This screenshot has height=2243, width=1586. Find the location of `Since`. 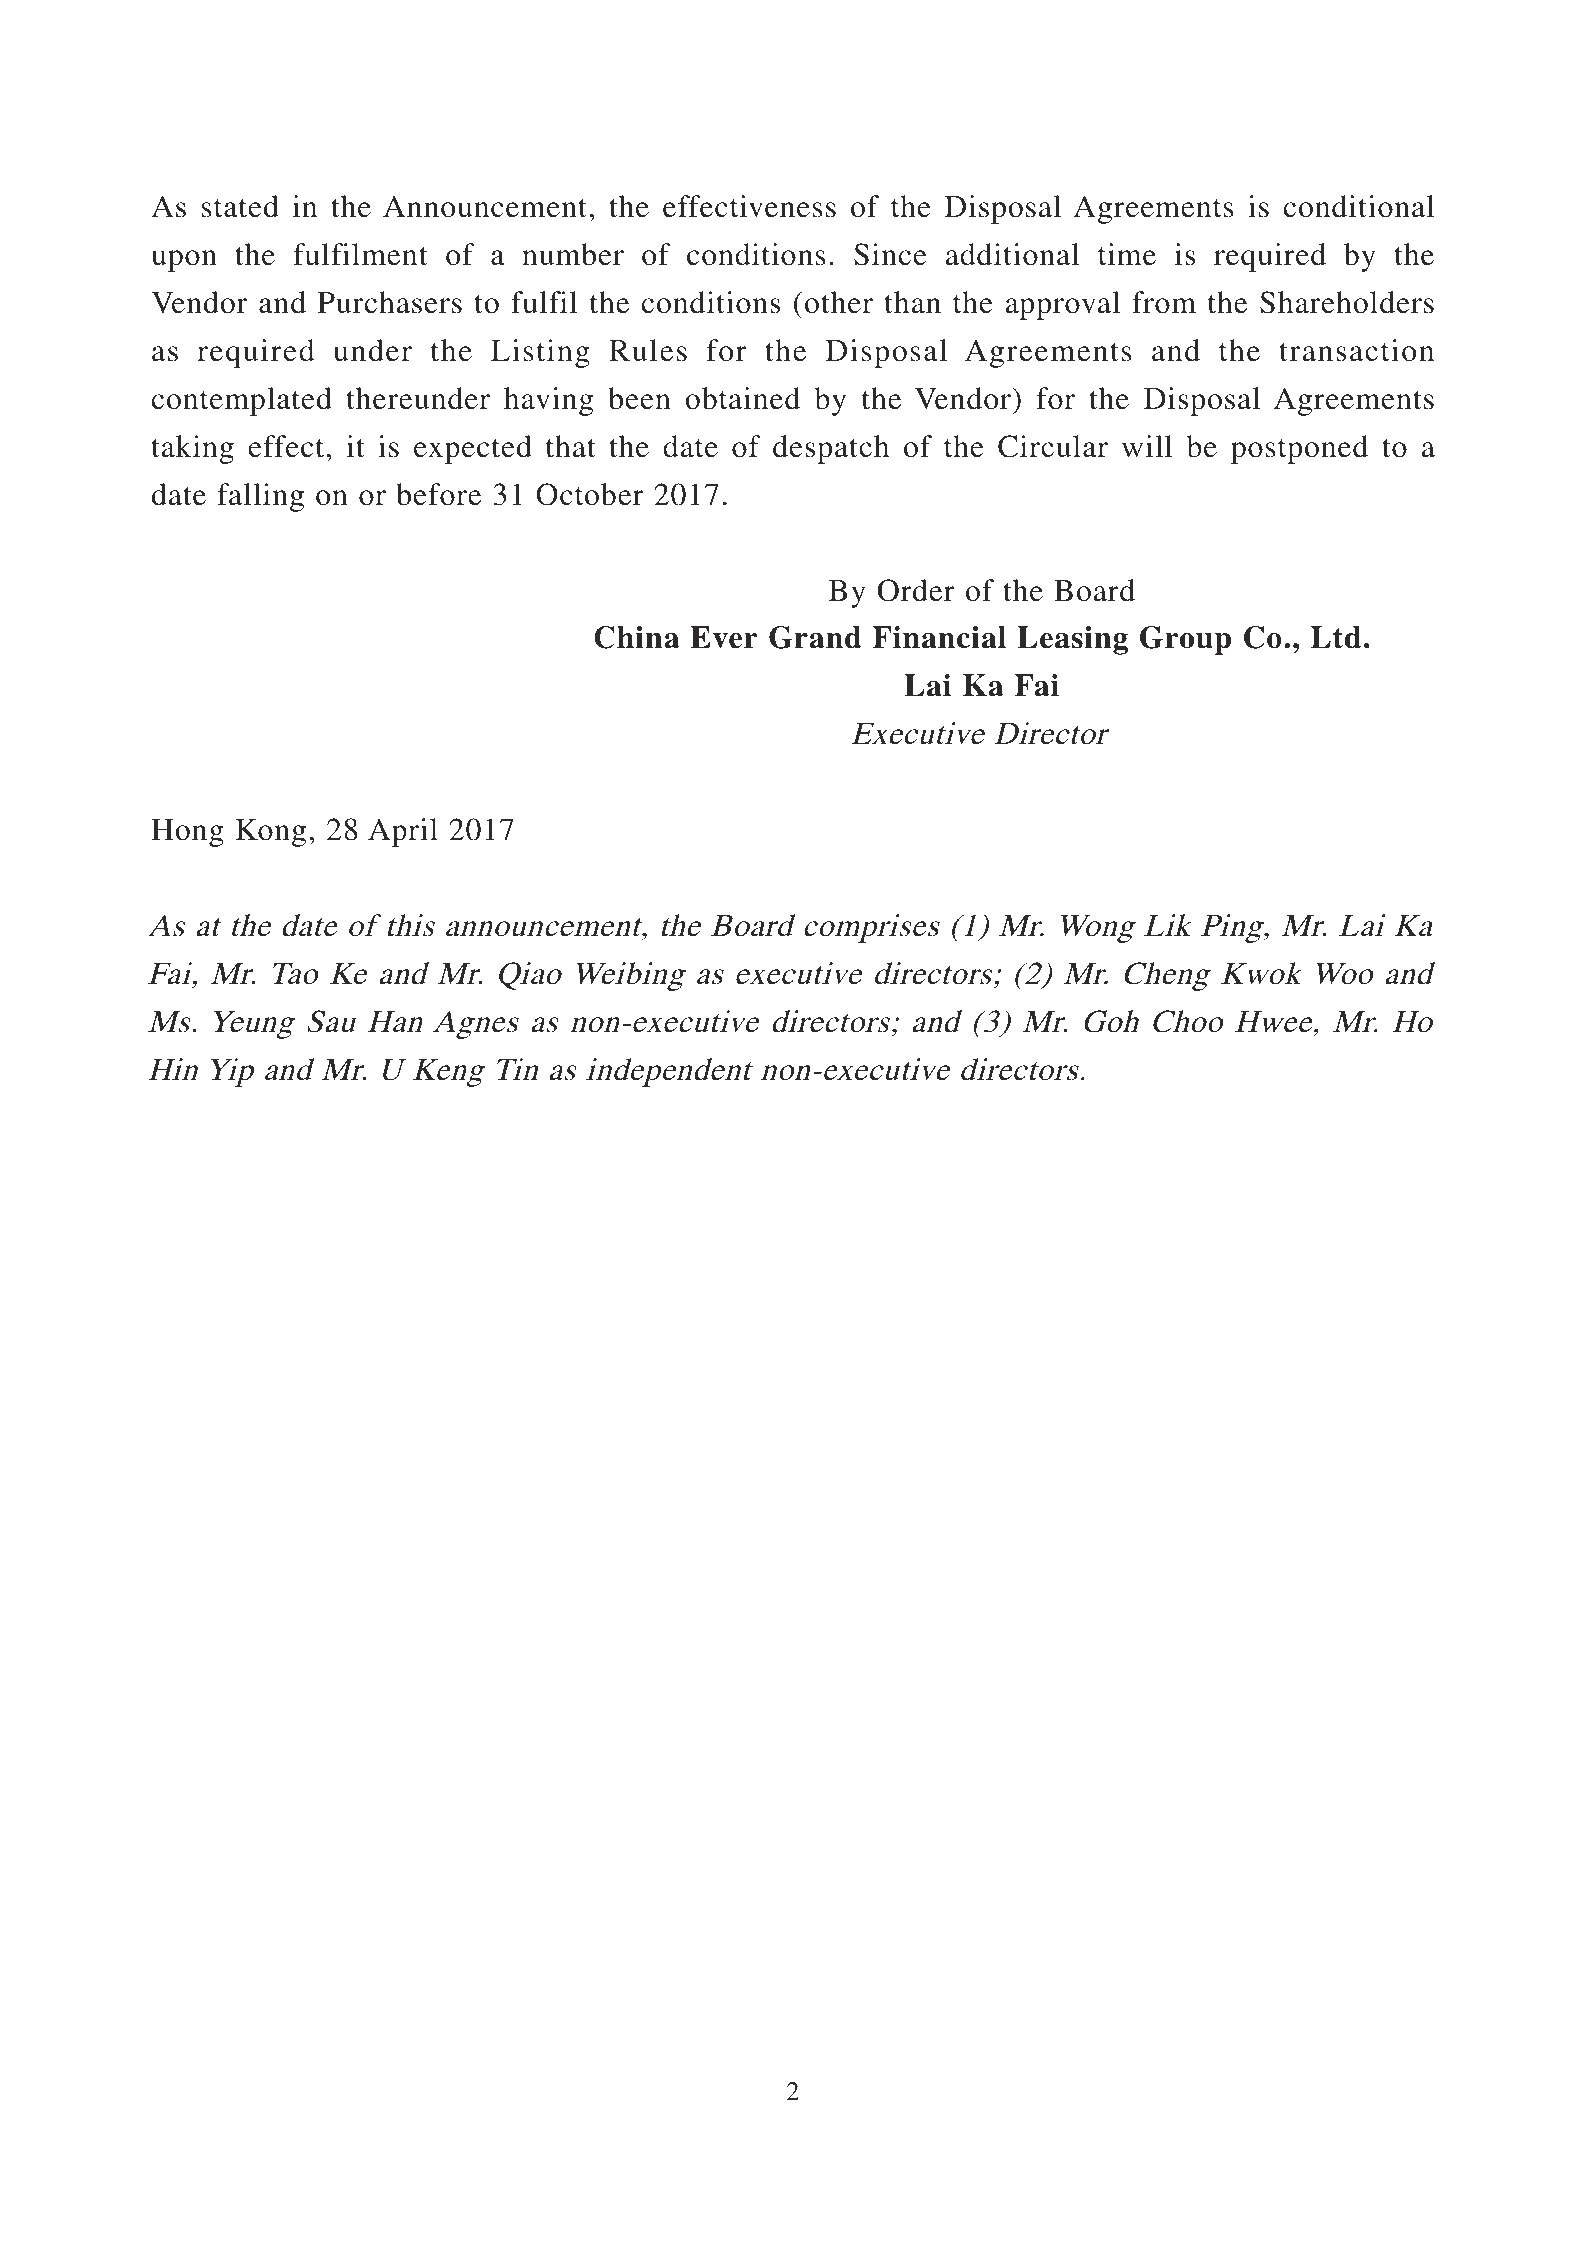

Since is located at coordinates (890, 254).
